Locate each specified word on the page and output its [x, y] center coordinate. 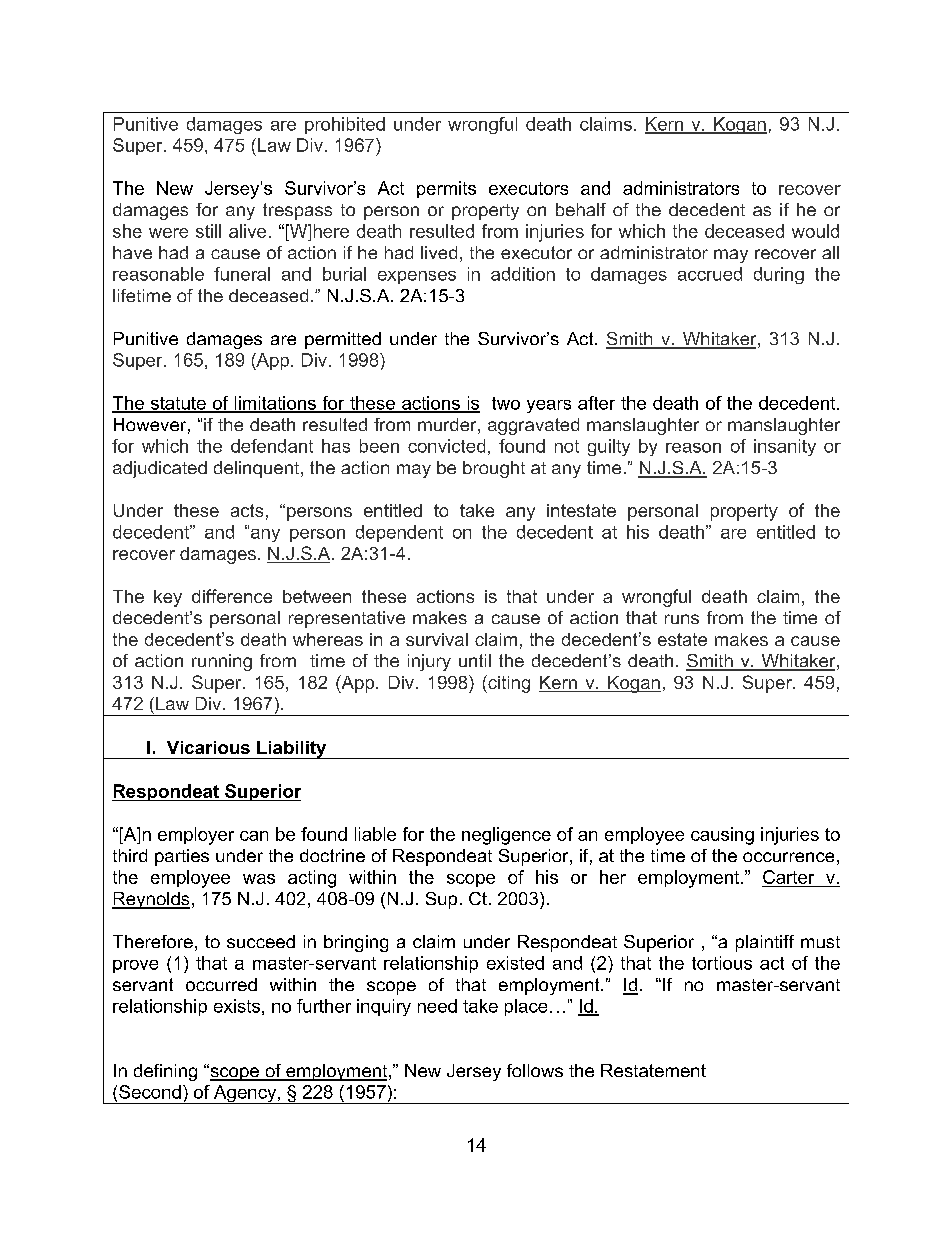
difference [232, 596]
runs [682, 619]
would [815, 231]
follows [535, 1070]
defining [165, 1072]
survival [437, 639]
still [208, 231]
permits [446, 189]
